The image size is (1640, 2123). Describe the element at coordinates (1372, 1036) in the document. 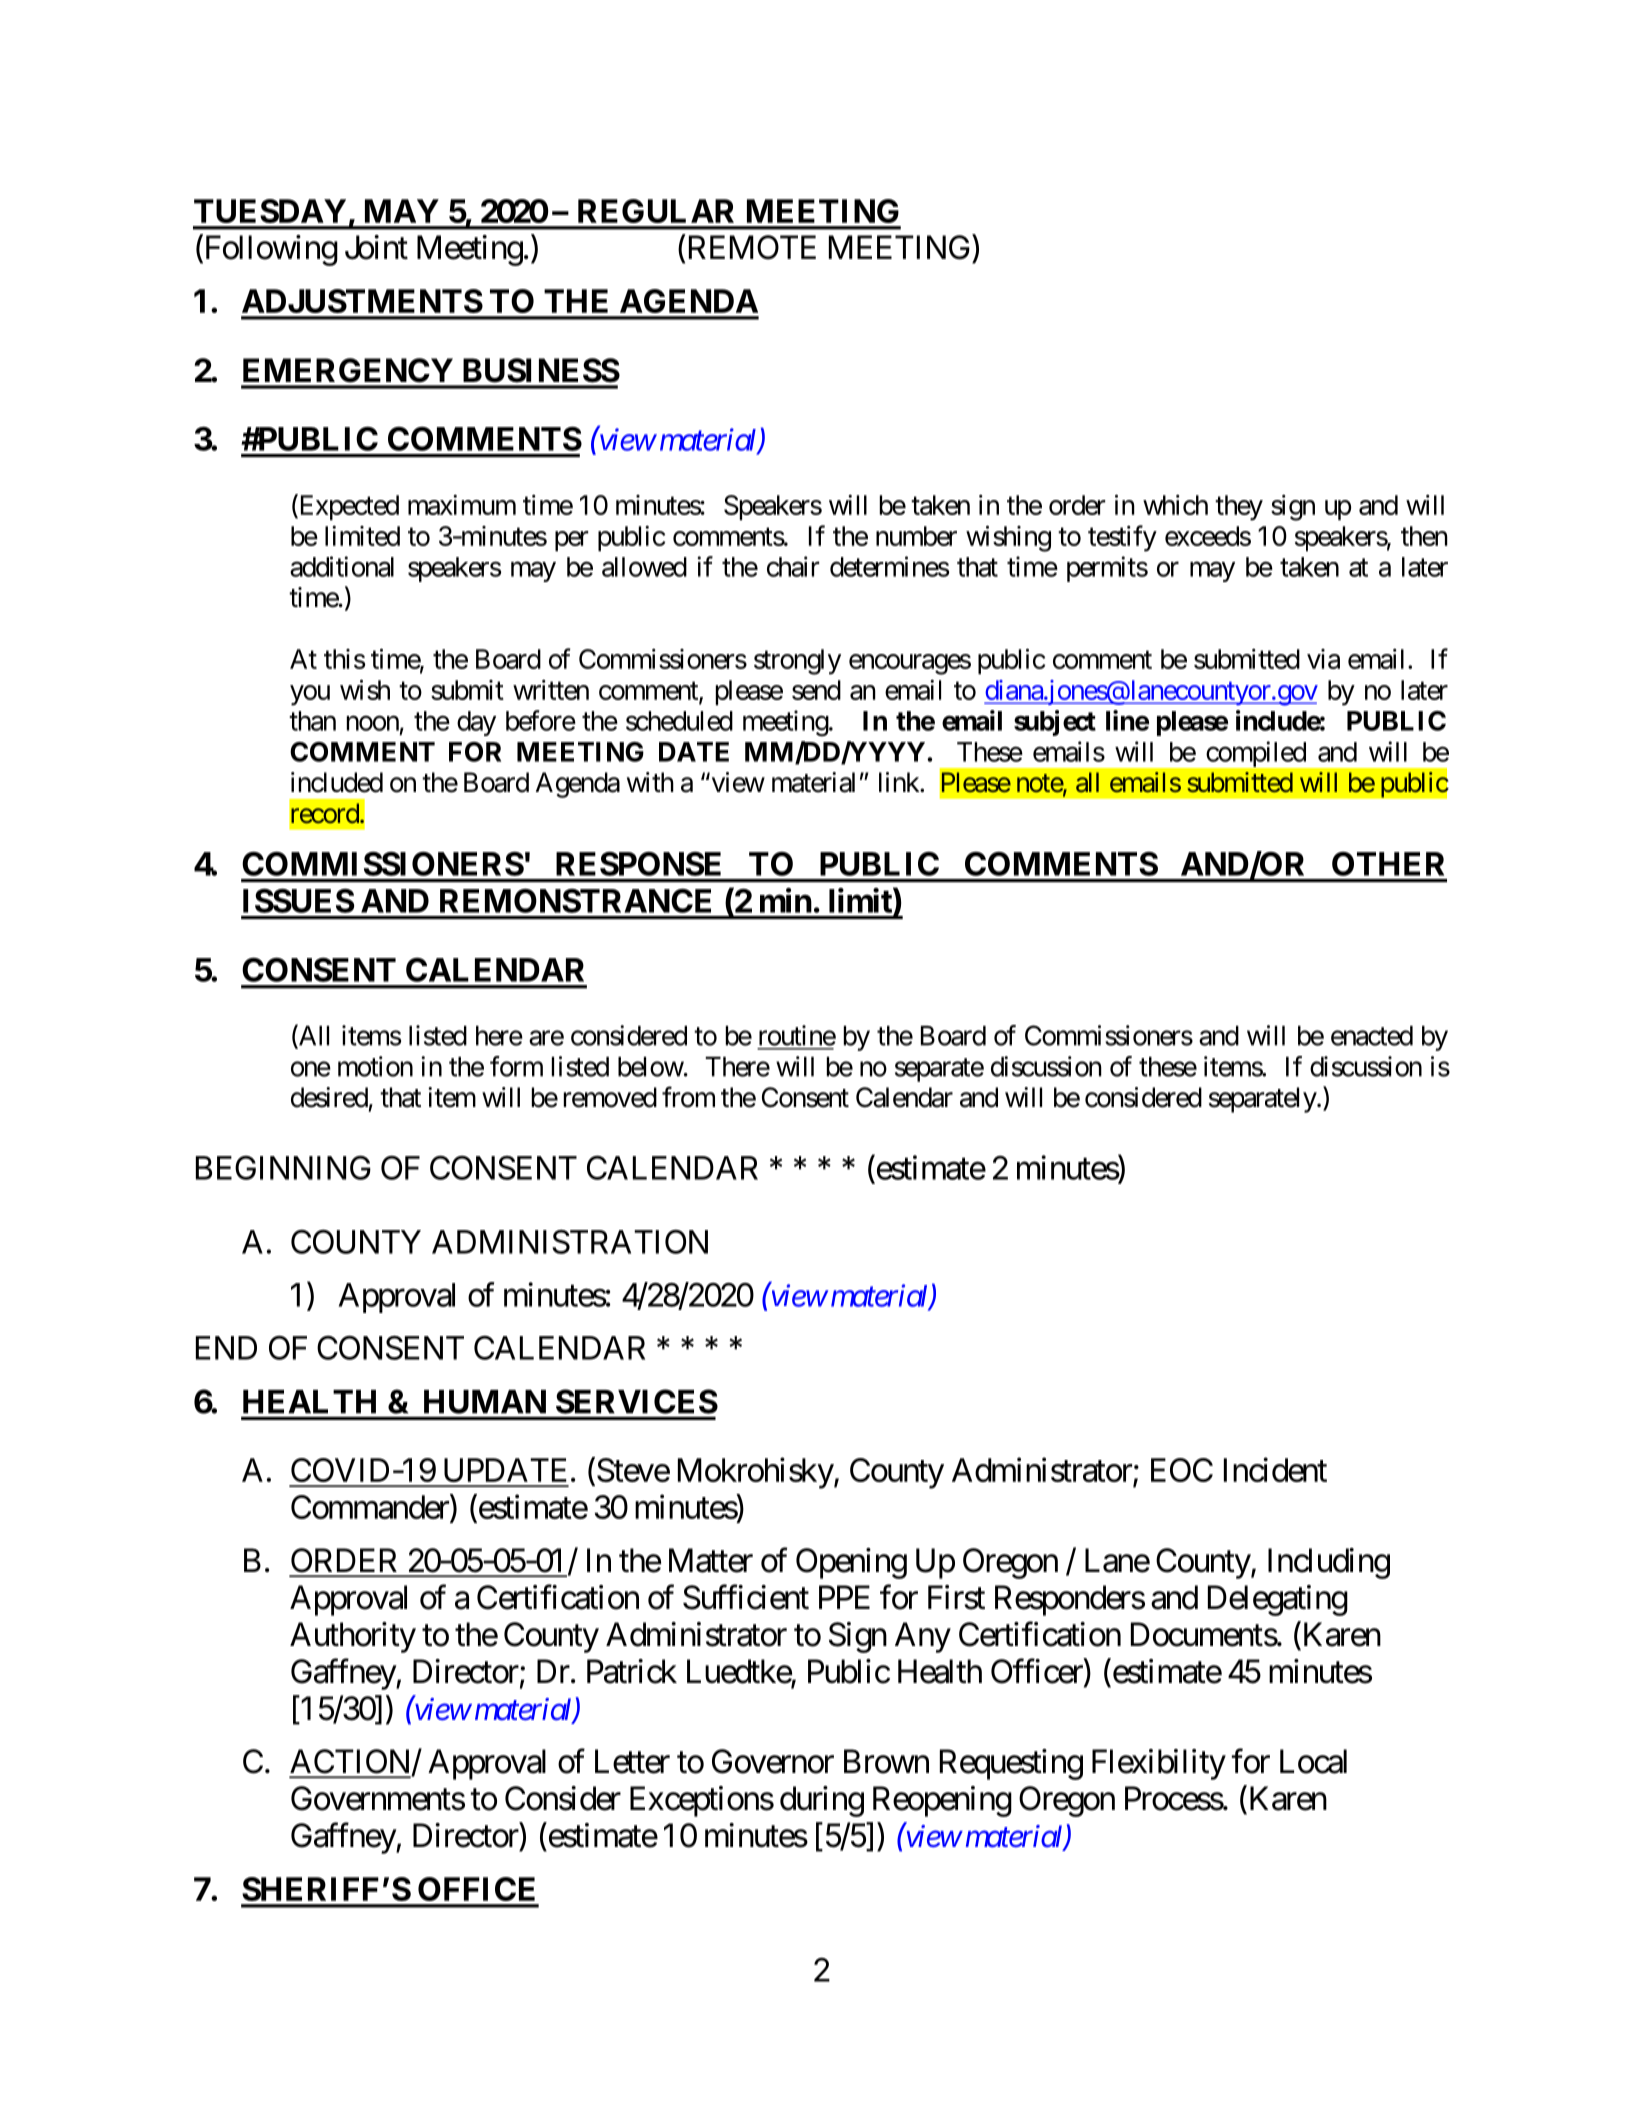

I see `enacted` at that location.
